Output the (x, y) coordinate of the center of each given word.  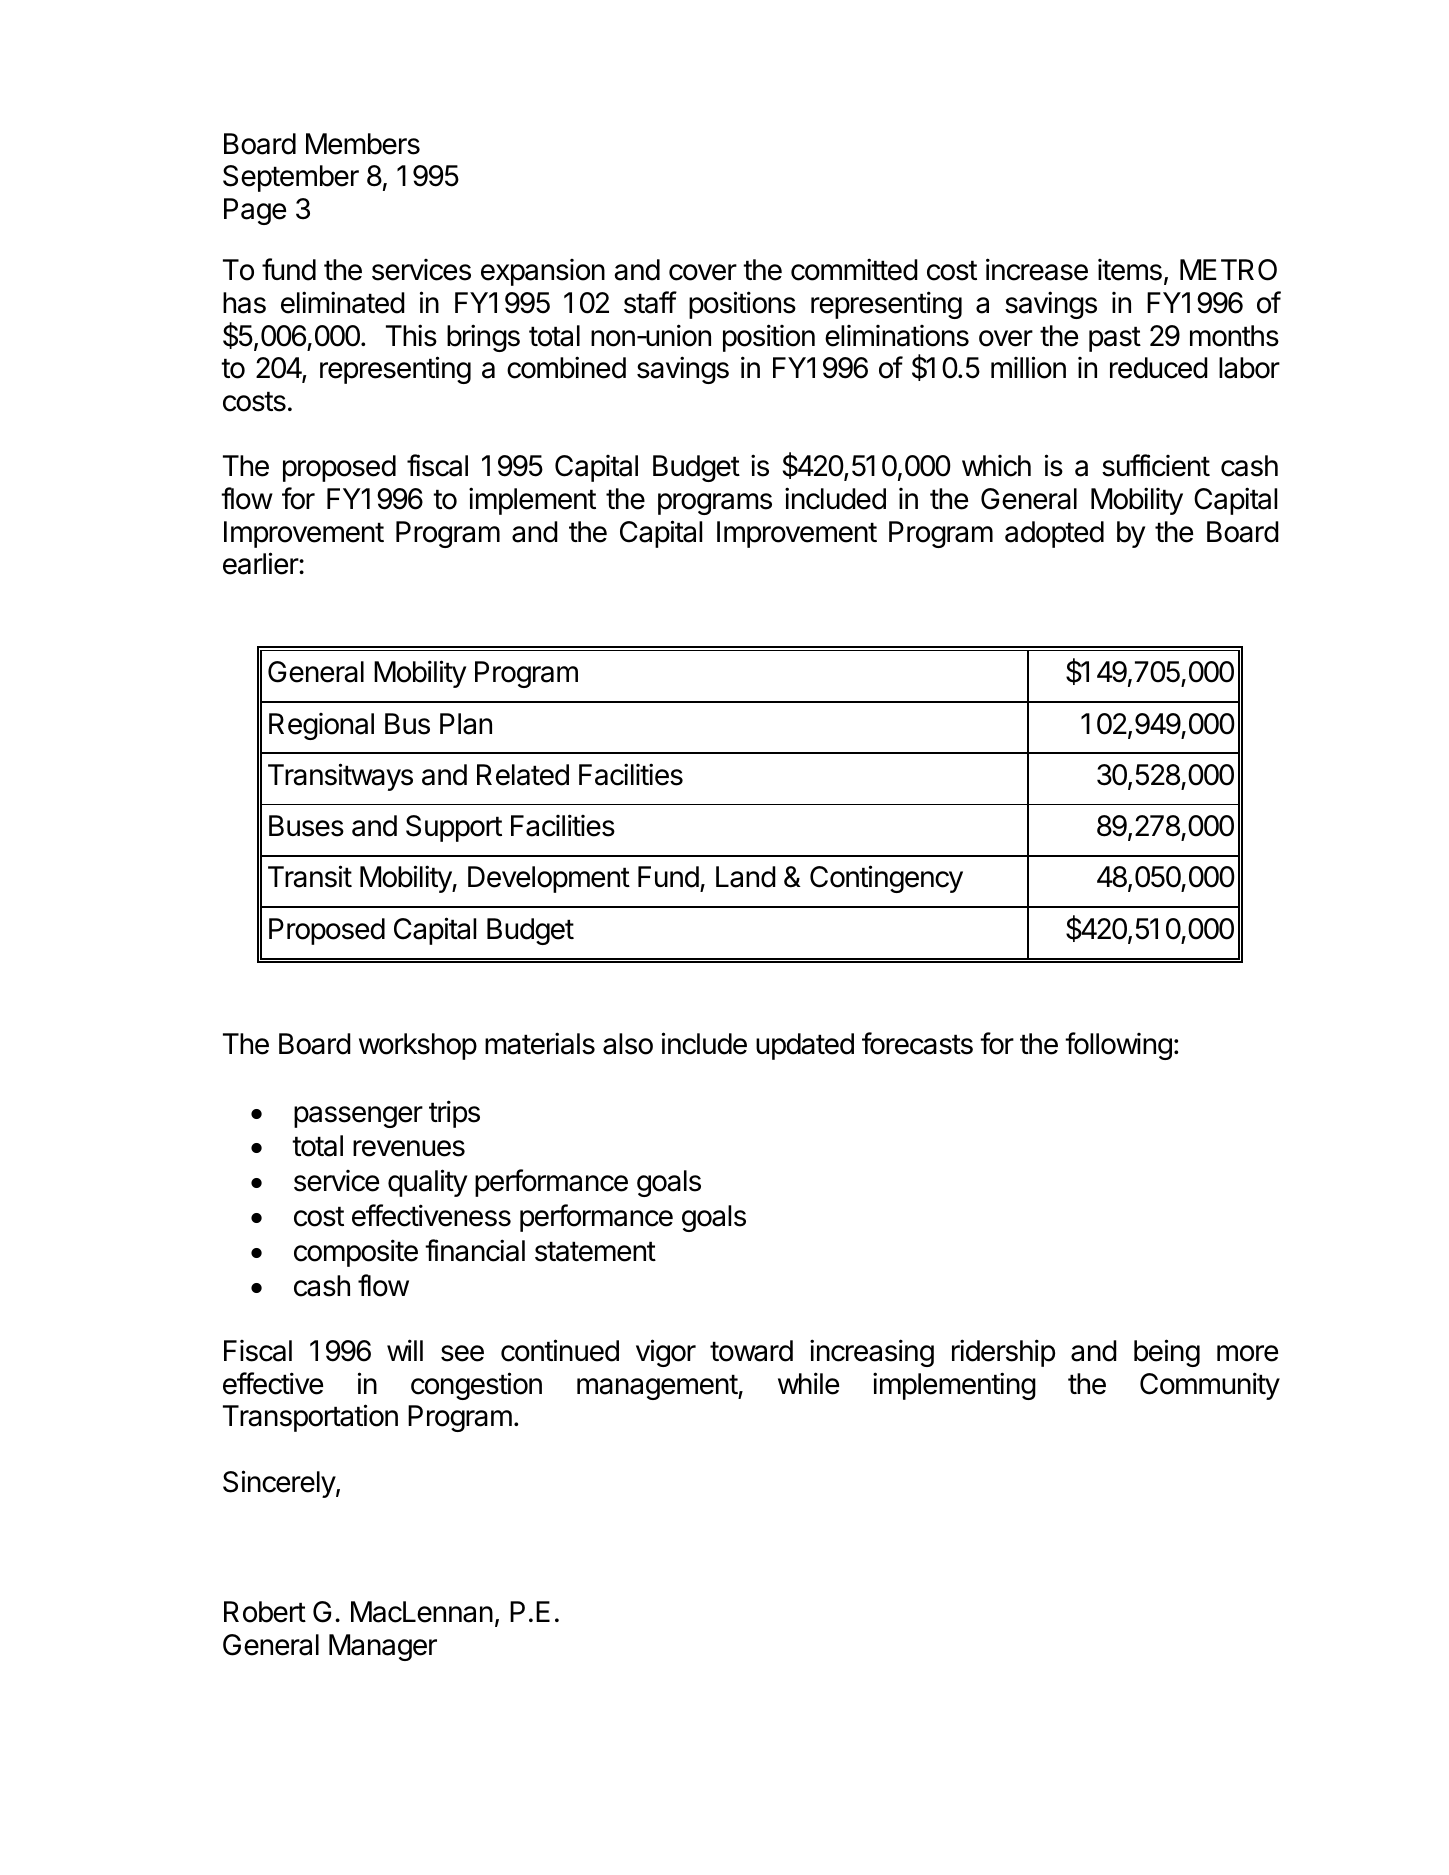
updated (805, 1046)
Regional (321, 726)
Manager (383, 1647)
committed (854, 269)
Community (1210, 1386)
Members (363, 144)
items (1130, 270)
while (808, 1383)
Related (523, 775)
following (1118, 1046)
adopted (1054, 534)
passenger (358, 1117)
